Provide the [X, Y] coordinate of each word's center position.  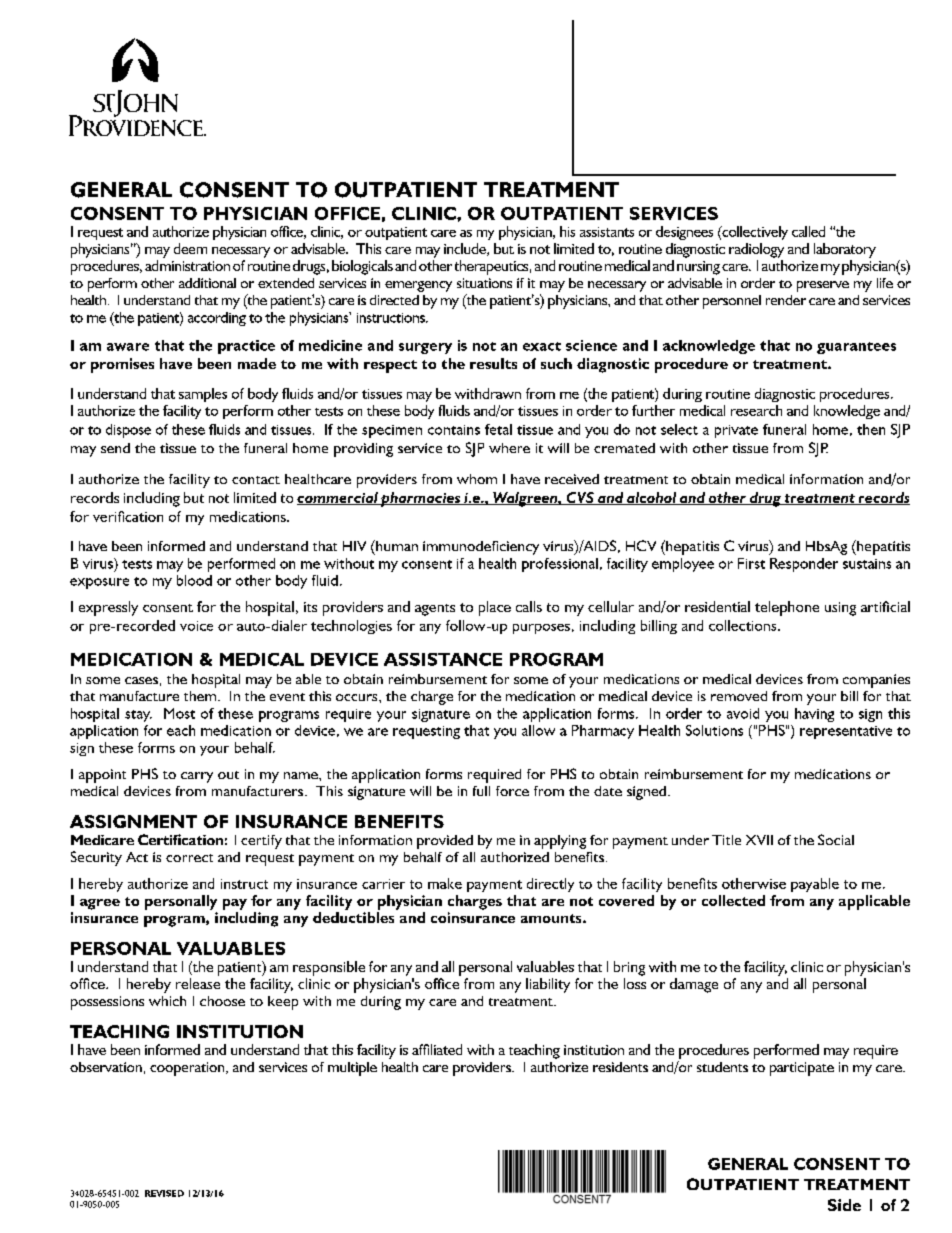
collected [733, 900]
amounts [552, 918]
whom [477, 479]
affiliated [437, 1049]
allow [538, 730]
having [814, 715]
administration [187, 265]
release [198, 983]
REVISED [164, 1193]
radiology [756, 250]
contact [256, 480]
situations [484, 283]
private [736, 431]
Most [179, 713]
